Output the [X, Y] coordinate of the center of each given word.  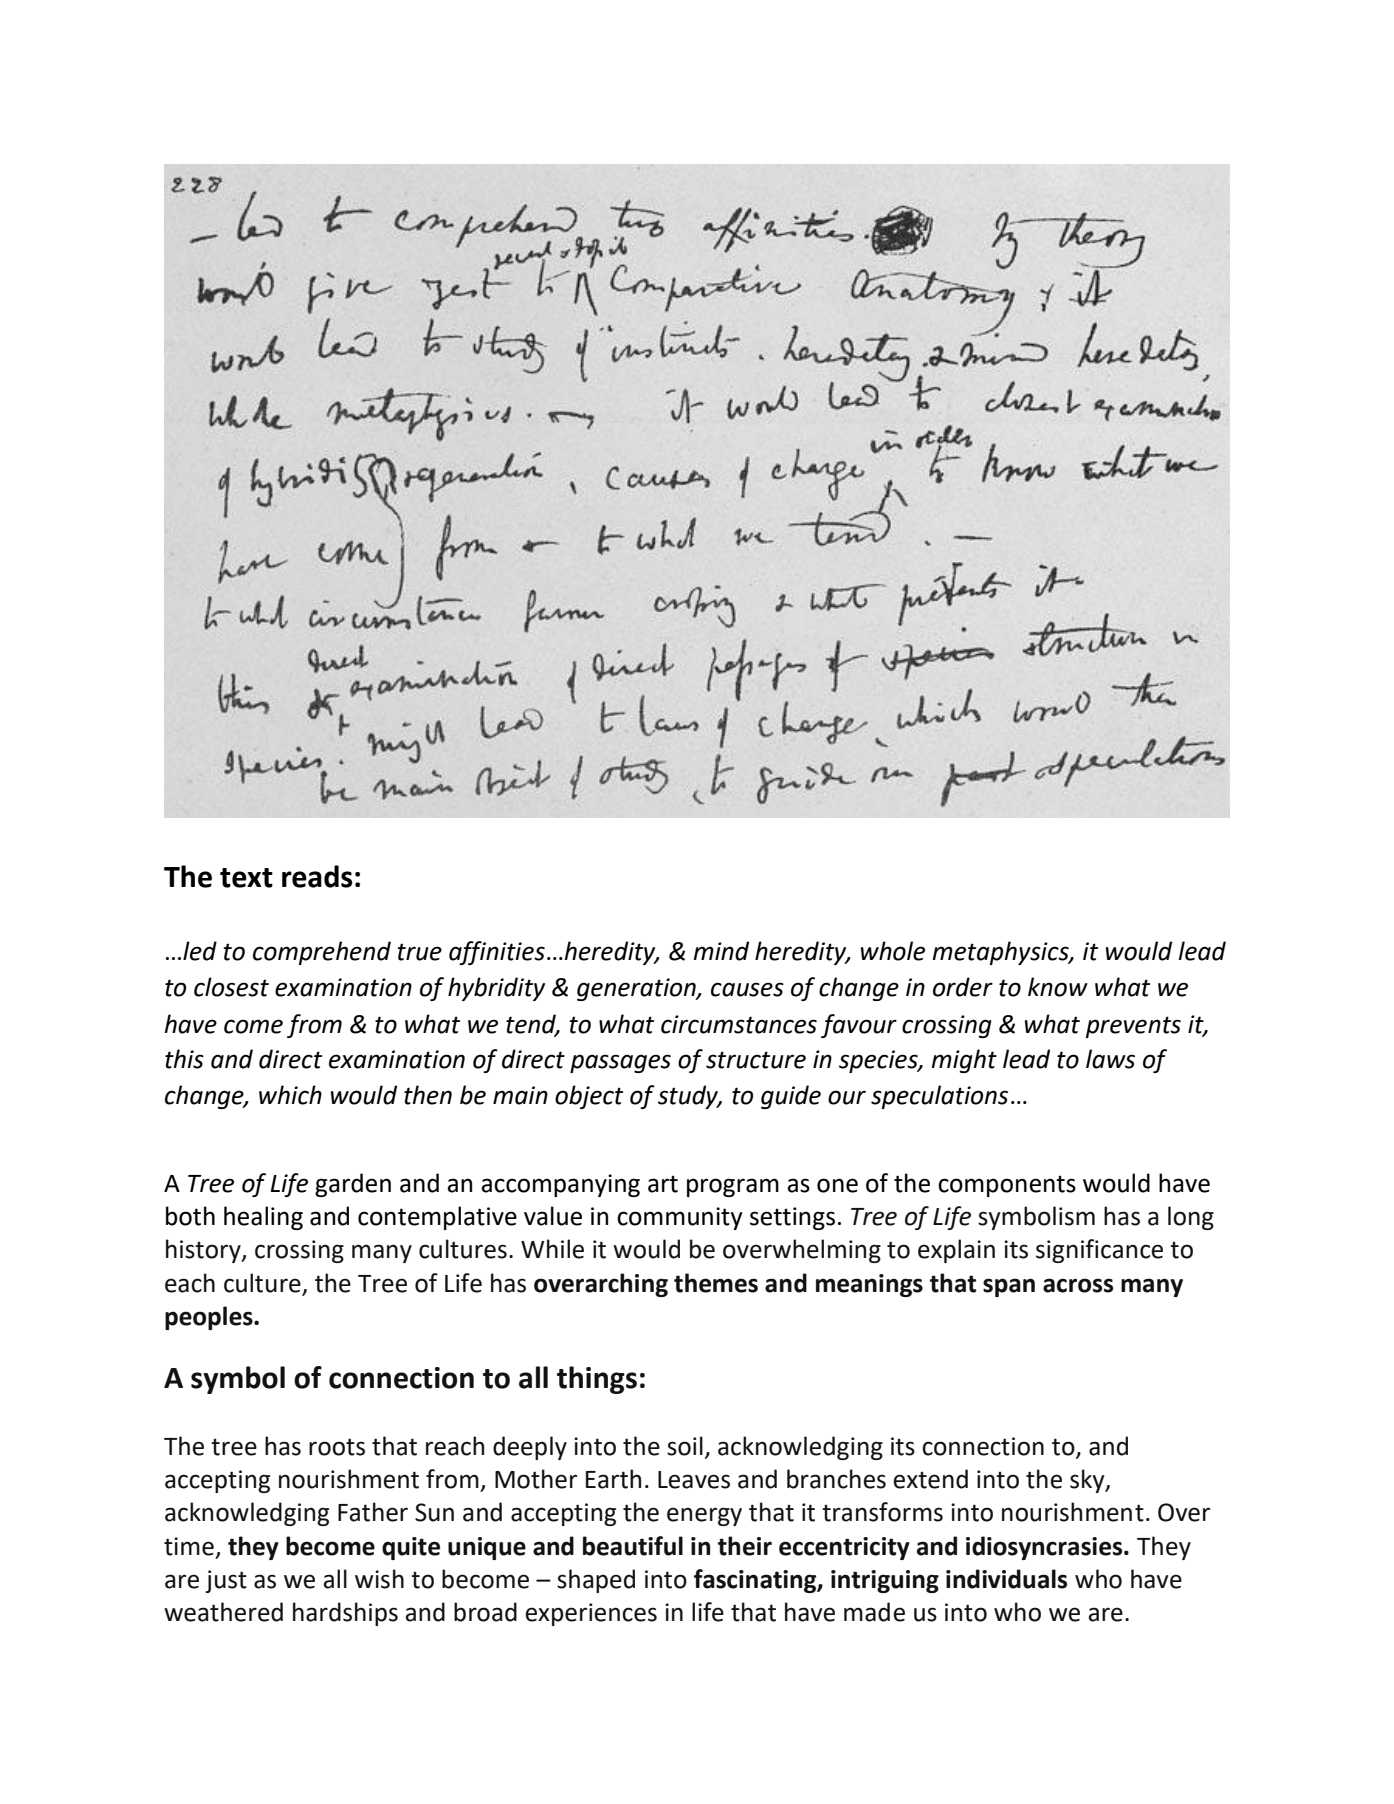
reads [317, 876]
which [290, 1095]
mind [721, 951]
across [1078, 1285]
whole [893, 951]
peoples [210, 1318]
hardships [345, 1614]
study [689, 1097]
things [597, 1380]
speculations [939, 1097]
